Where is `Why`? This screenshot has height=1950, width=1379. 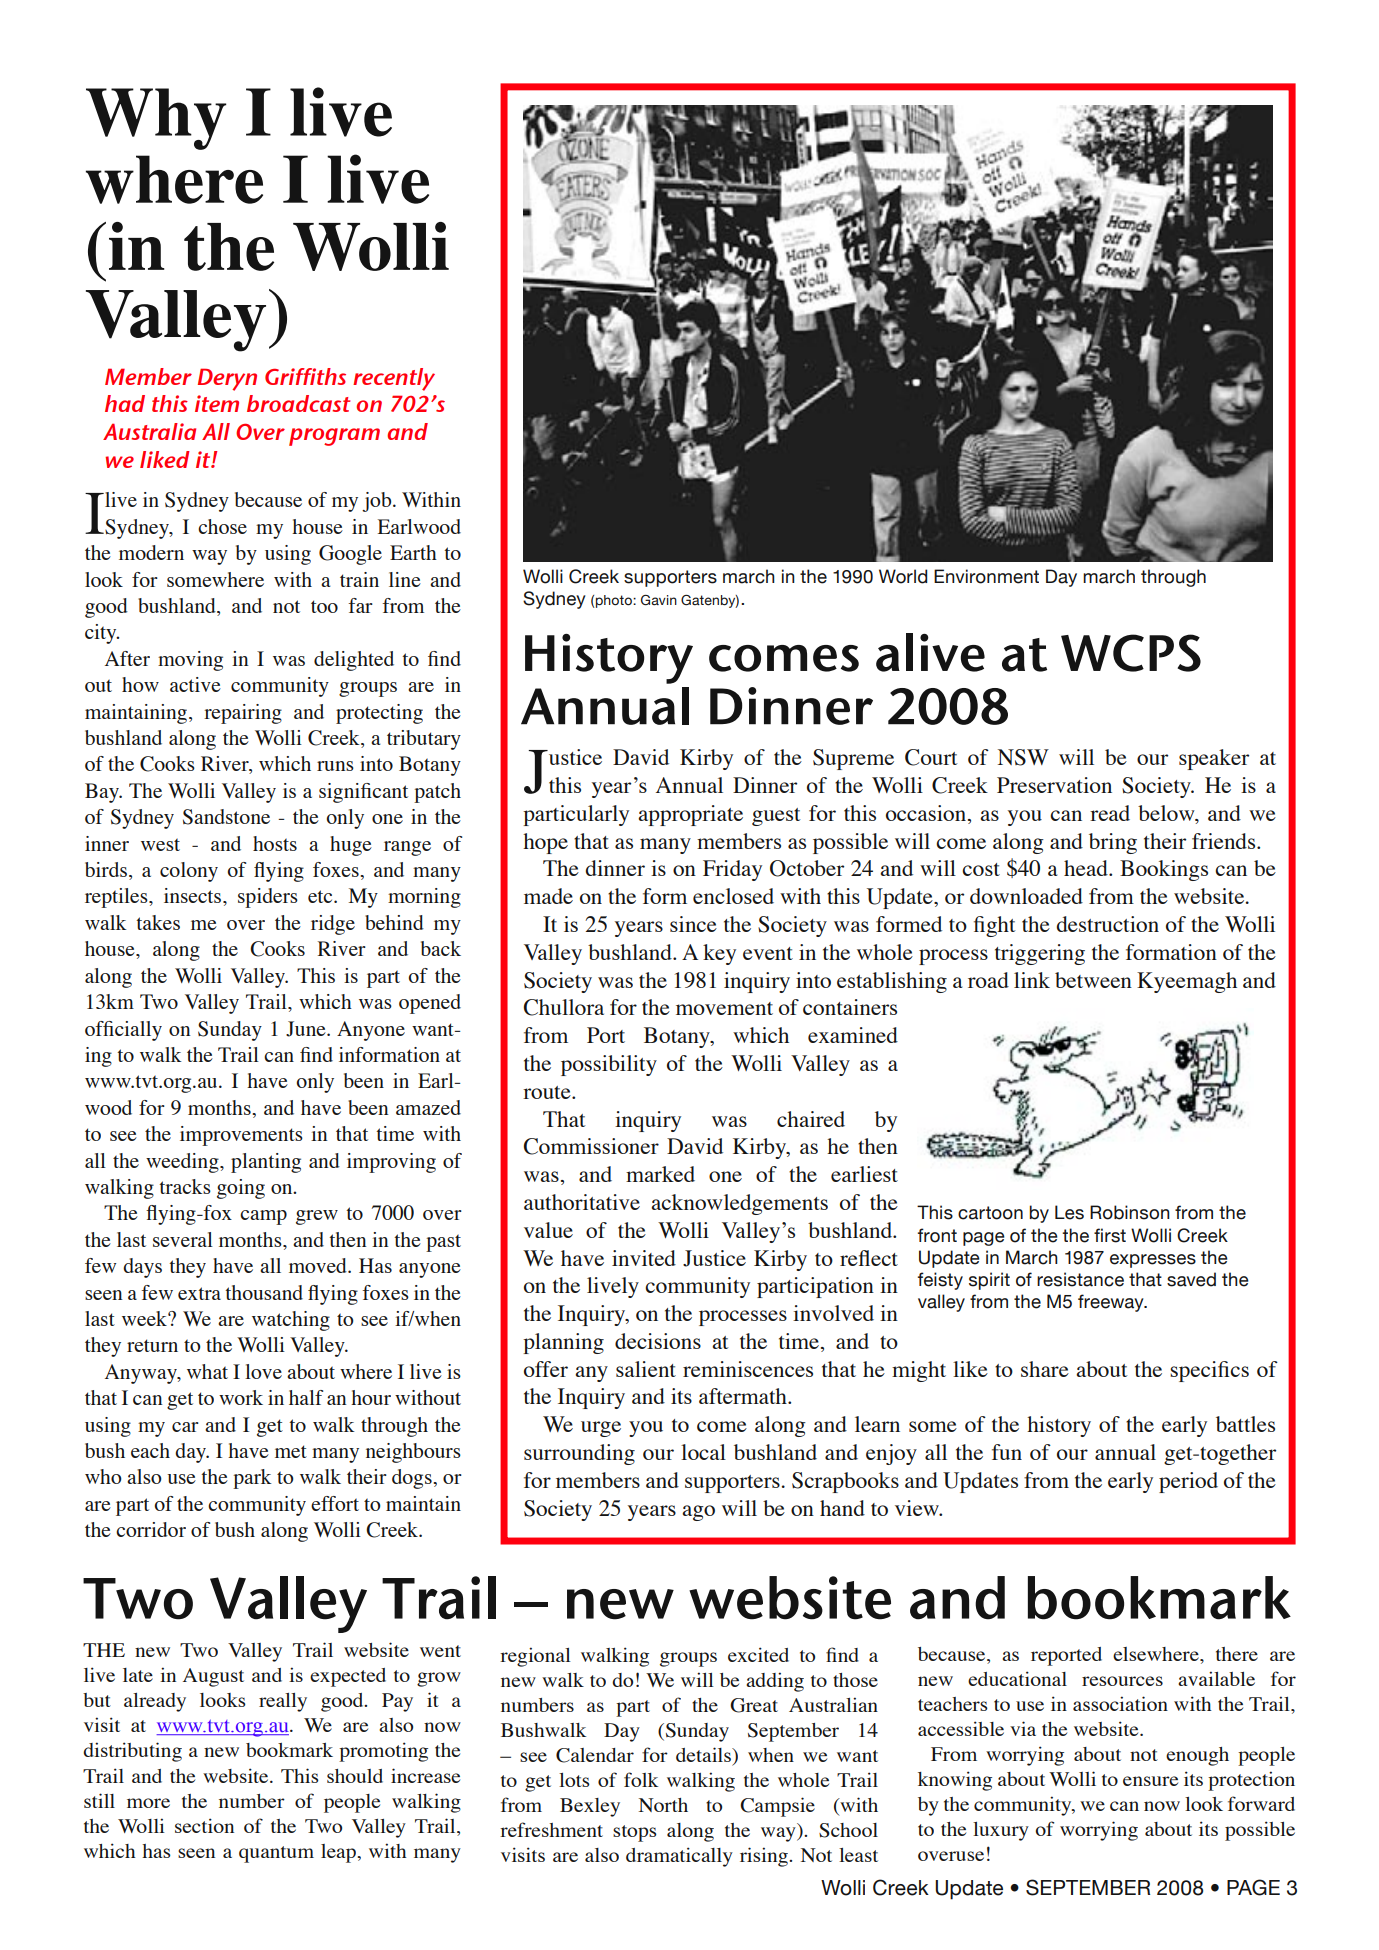
Why is located at coordinates (156, 119).
